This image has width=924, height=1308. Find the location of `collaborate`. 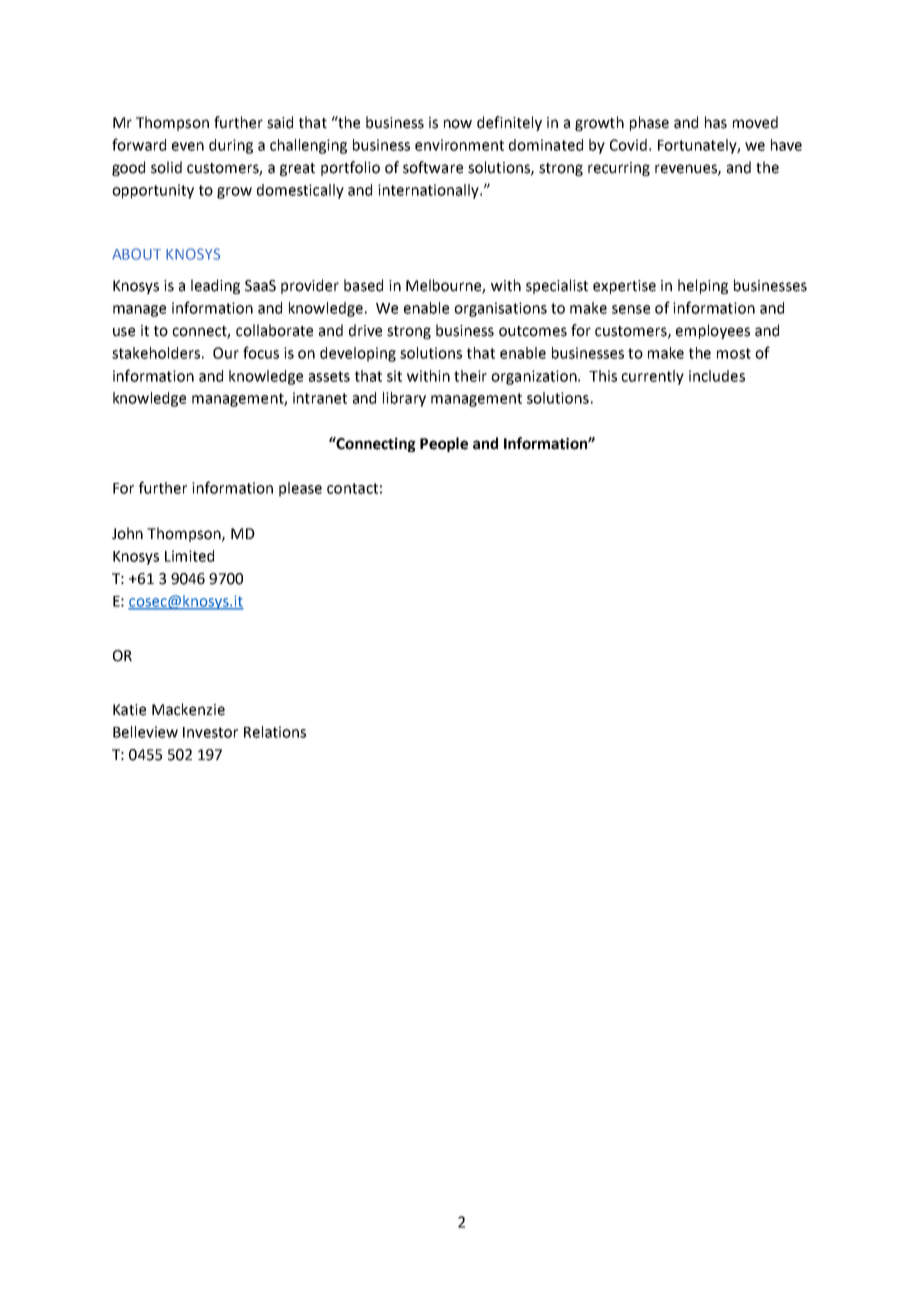

collaborate is located at coordinates (274, 330).
